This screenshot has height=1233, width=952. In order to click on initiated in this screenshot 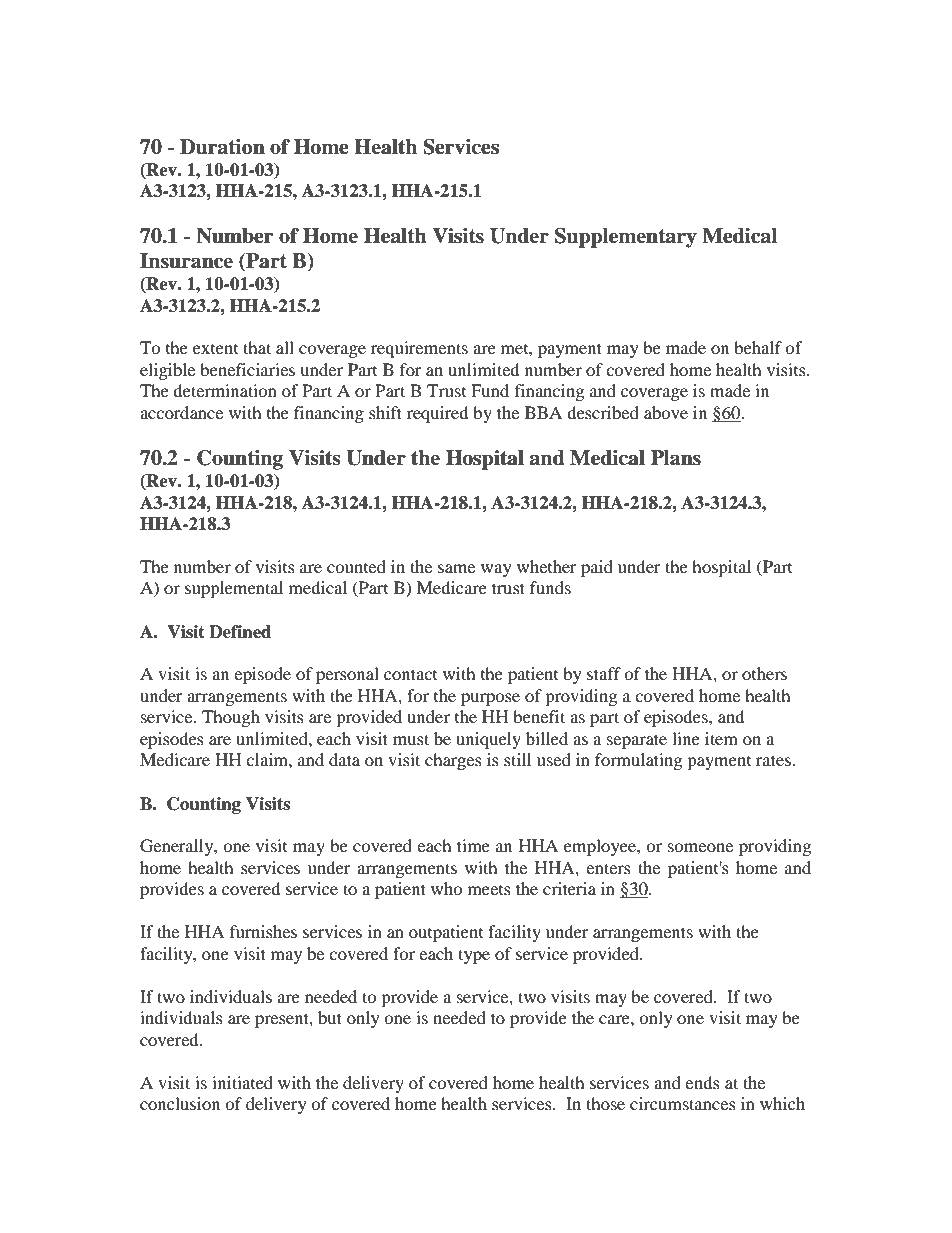, I will do `click(242, 1082)`.
